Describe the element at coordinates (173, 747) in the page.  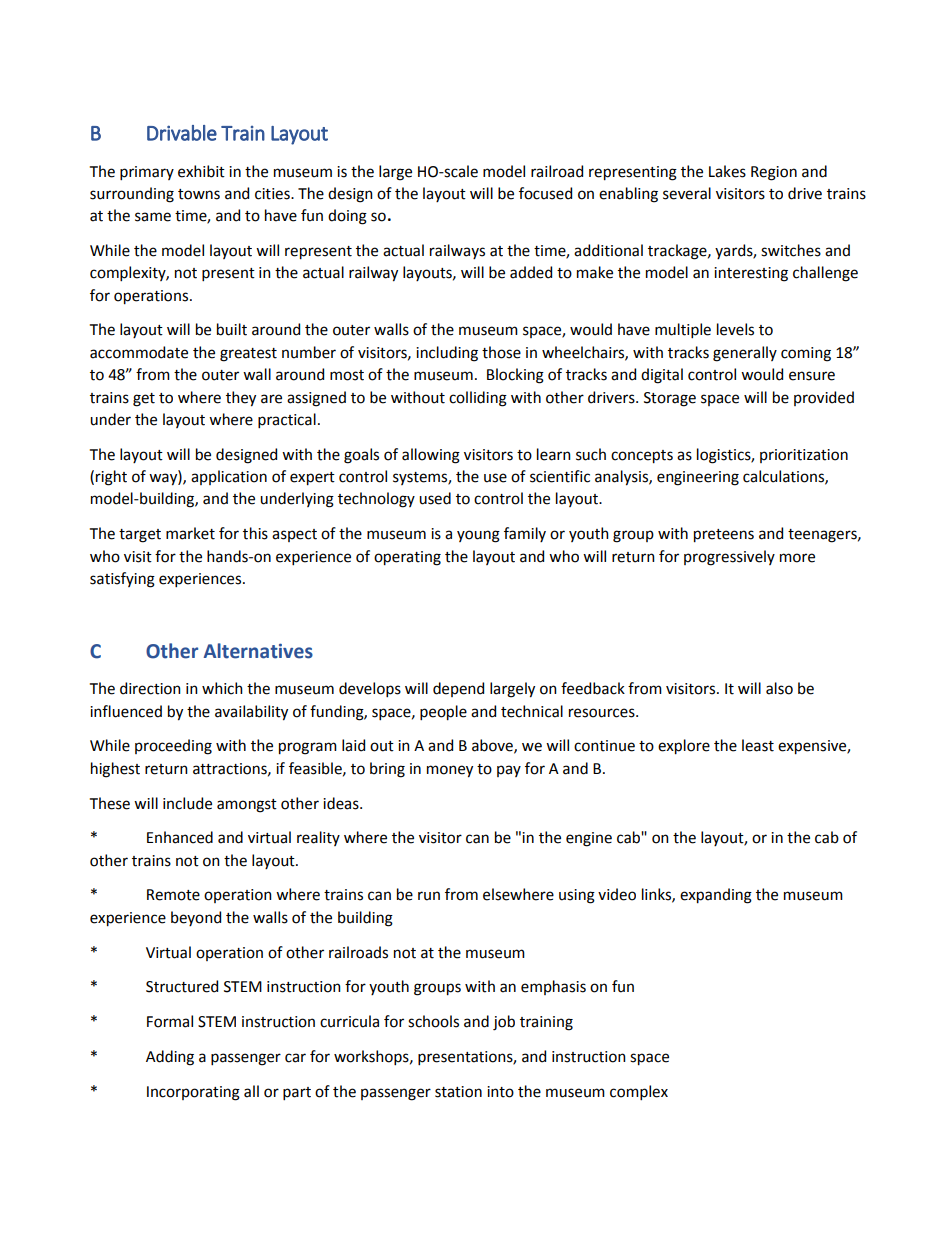
I see `proceeding` at that location.
